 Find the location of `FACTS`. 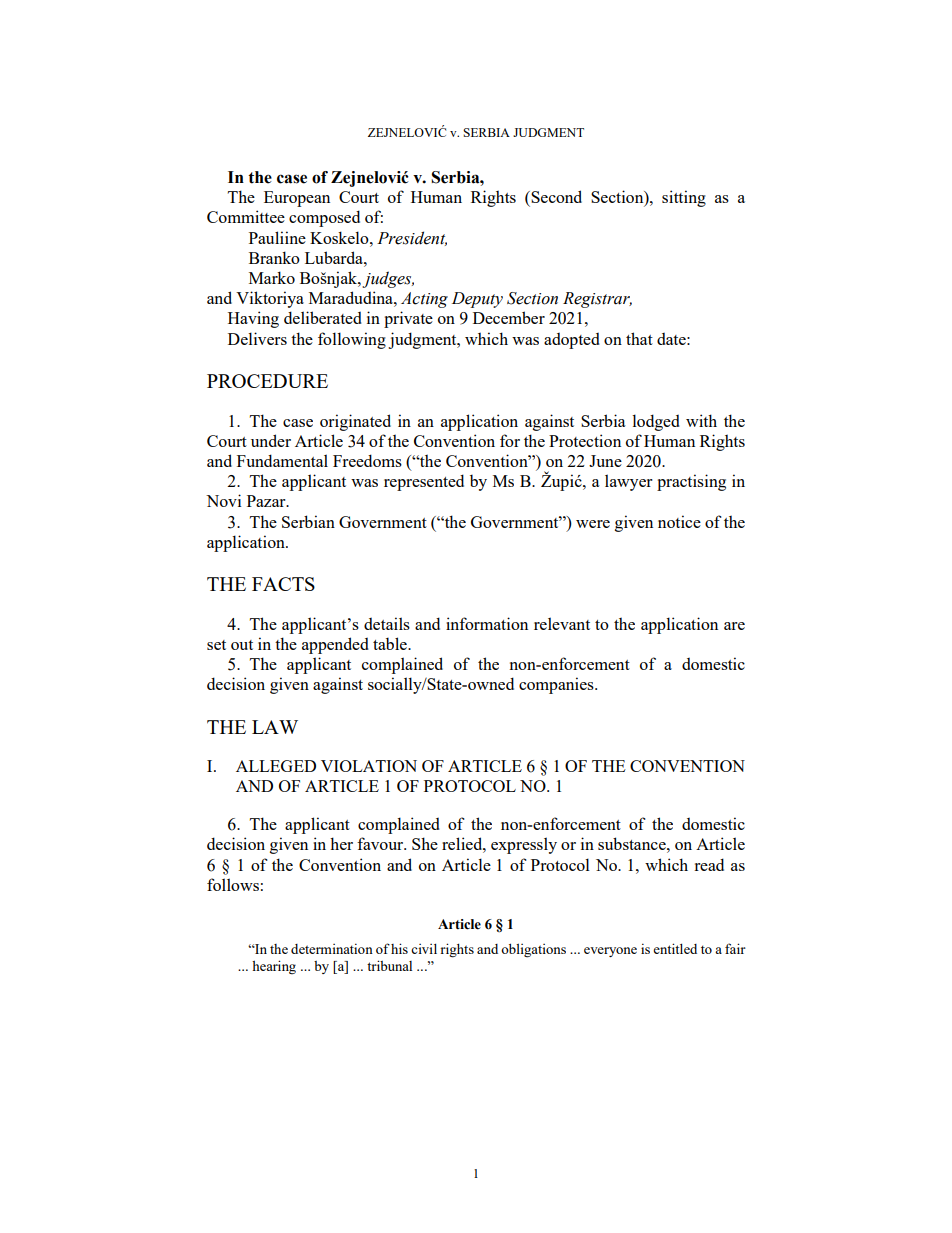

FACTS is located at coordinates (283, 584).
